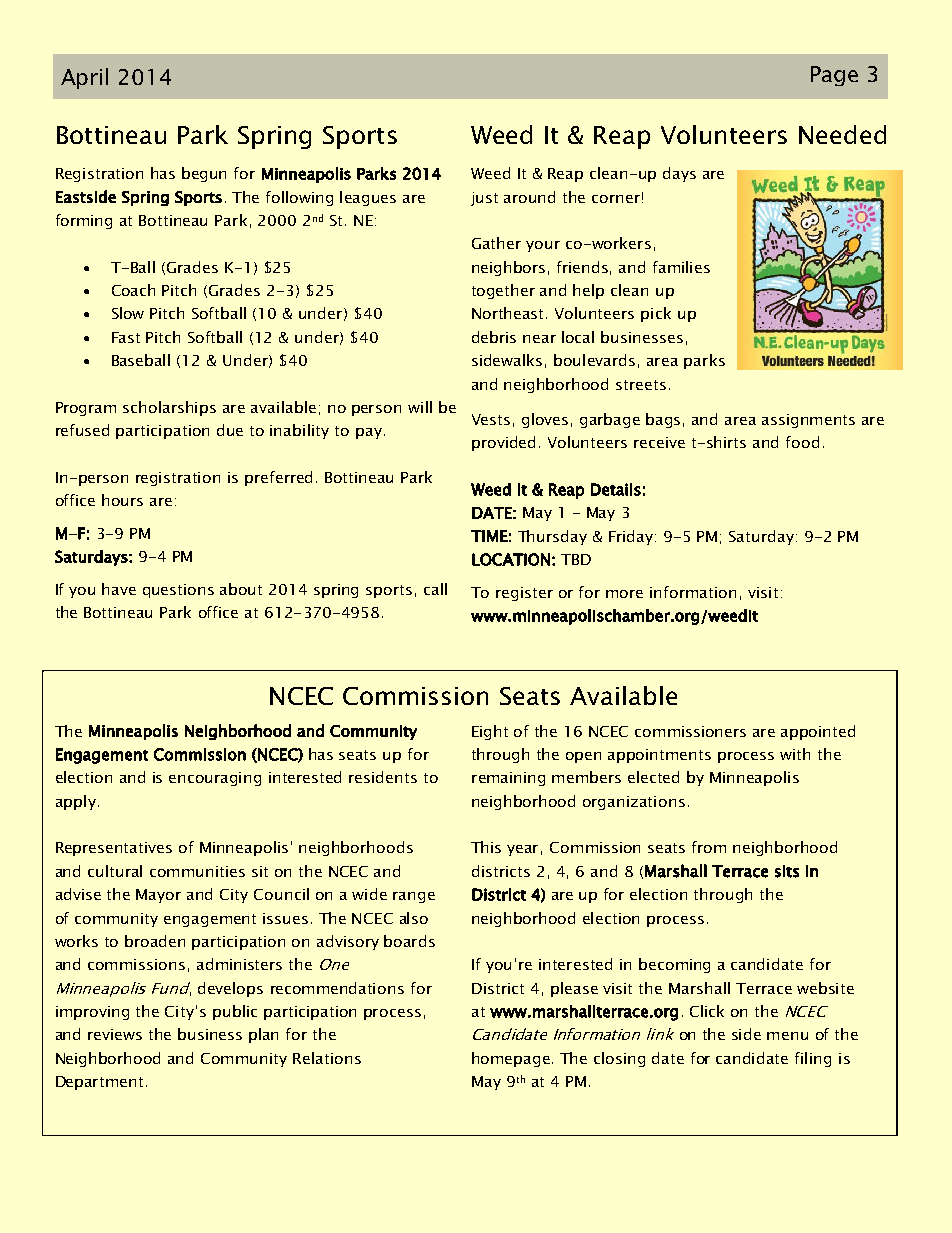 This image has height=1233, width=952. I want to click on reviews, so click(115, 1034).
